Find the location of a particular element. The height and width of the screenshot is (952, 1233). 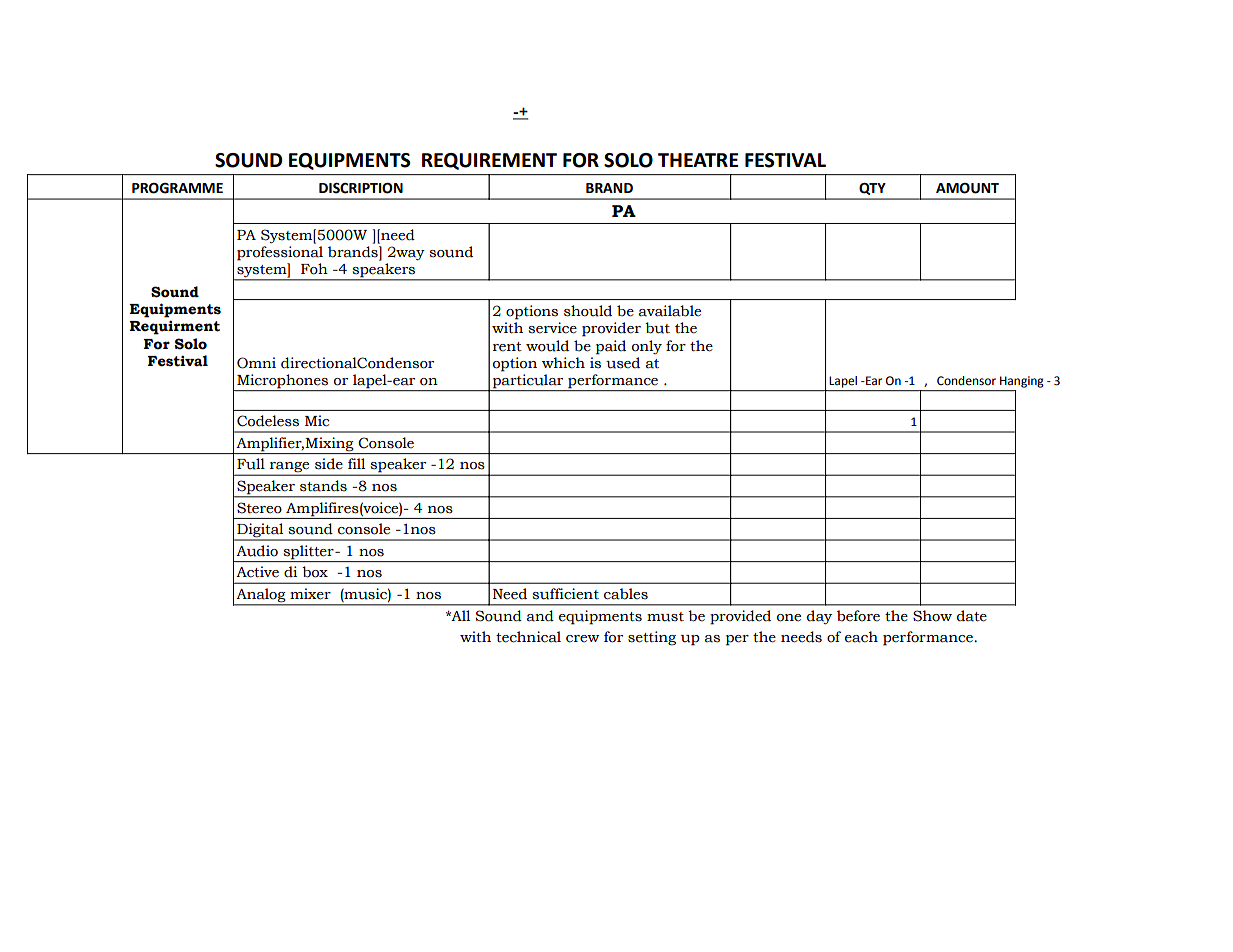

THEATRE is located at coordinates (698, 160).
